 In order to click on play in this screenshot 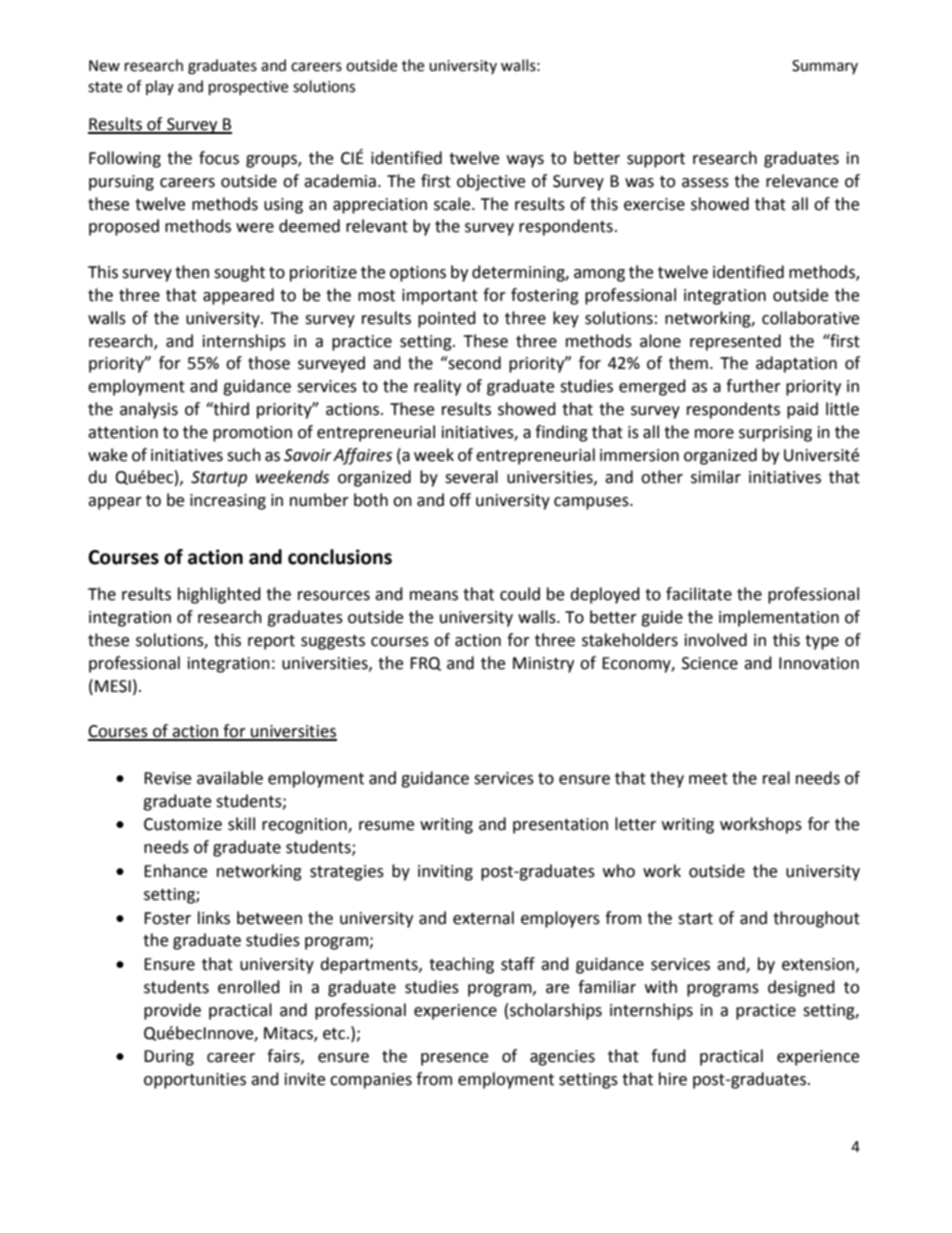, I will do `click(160, 87)`.
